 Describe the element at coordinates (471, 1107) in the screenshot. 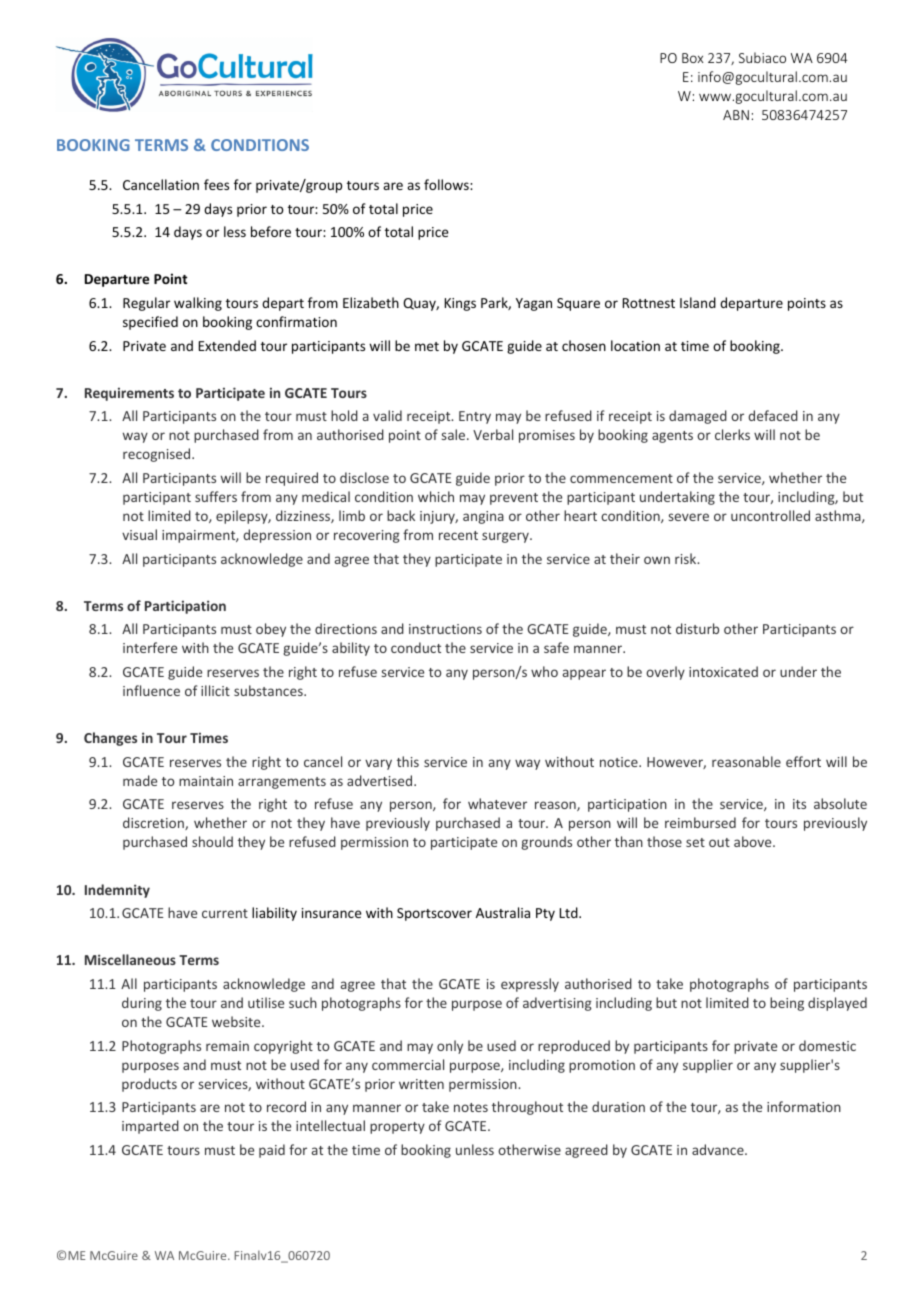

I see `notes` at that location.
